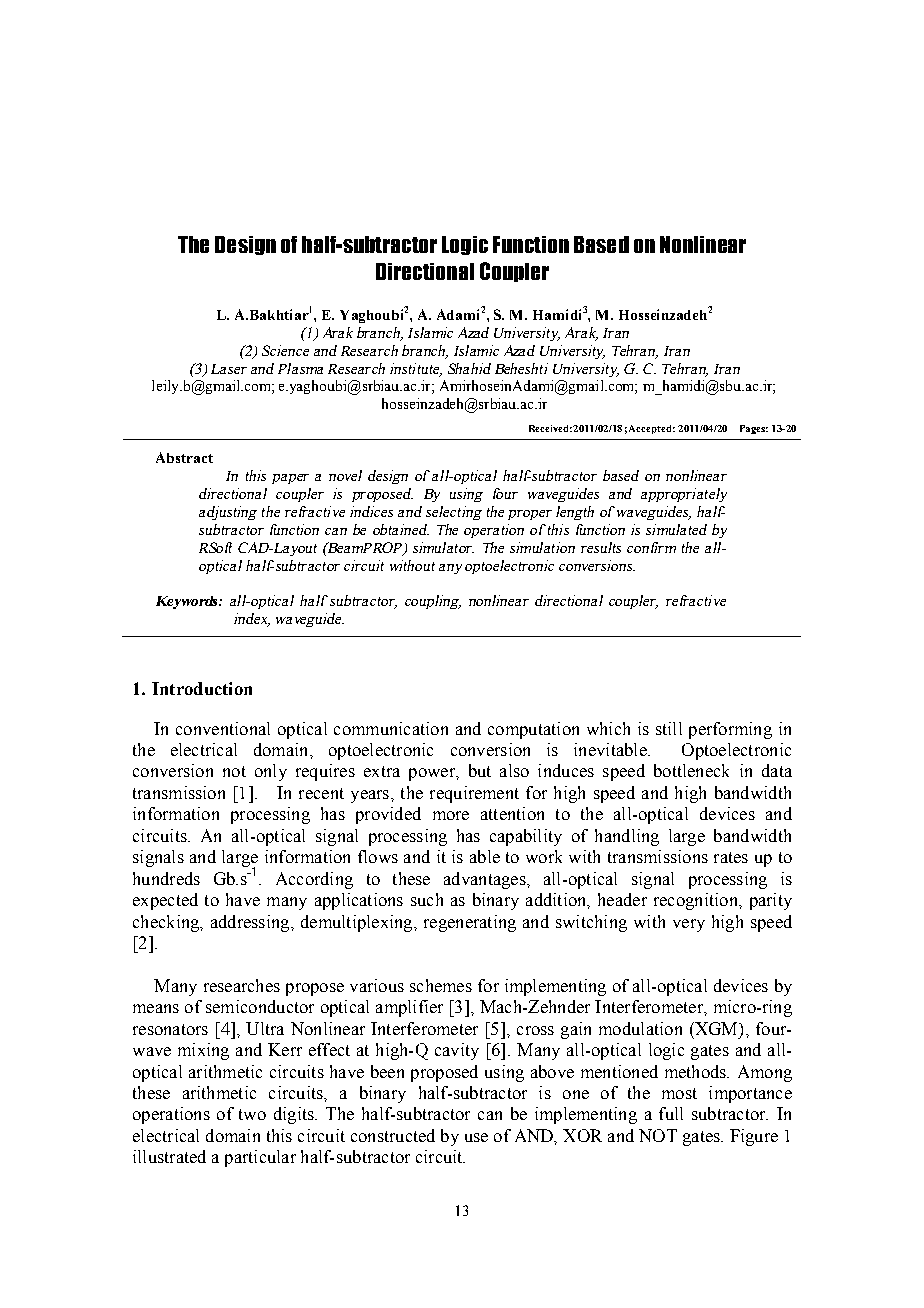 The width and height of the page is (924, 1308). I want to click on communication, so click(391, 728).
